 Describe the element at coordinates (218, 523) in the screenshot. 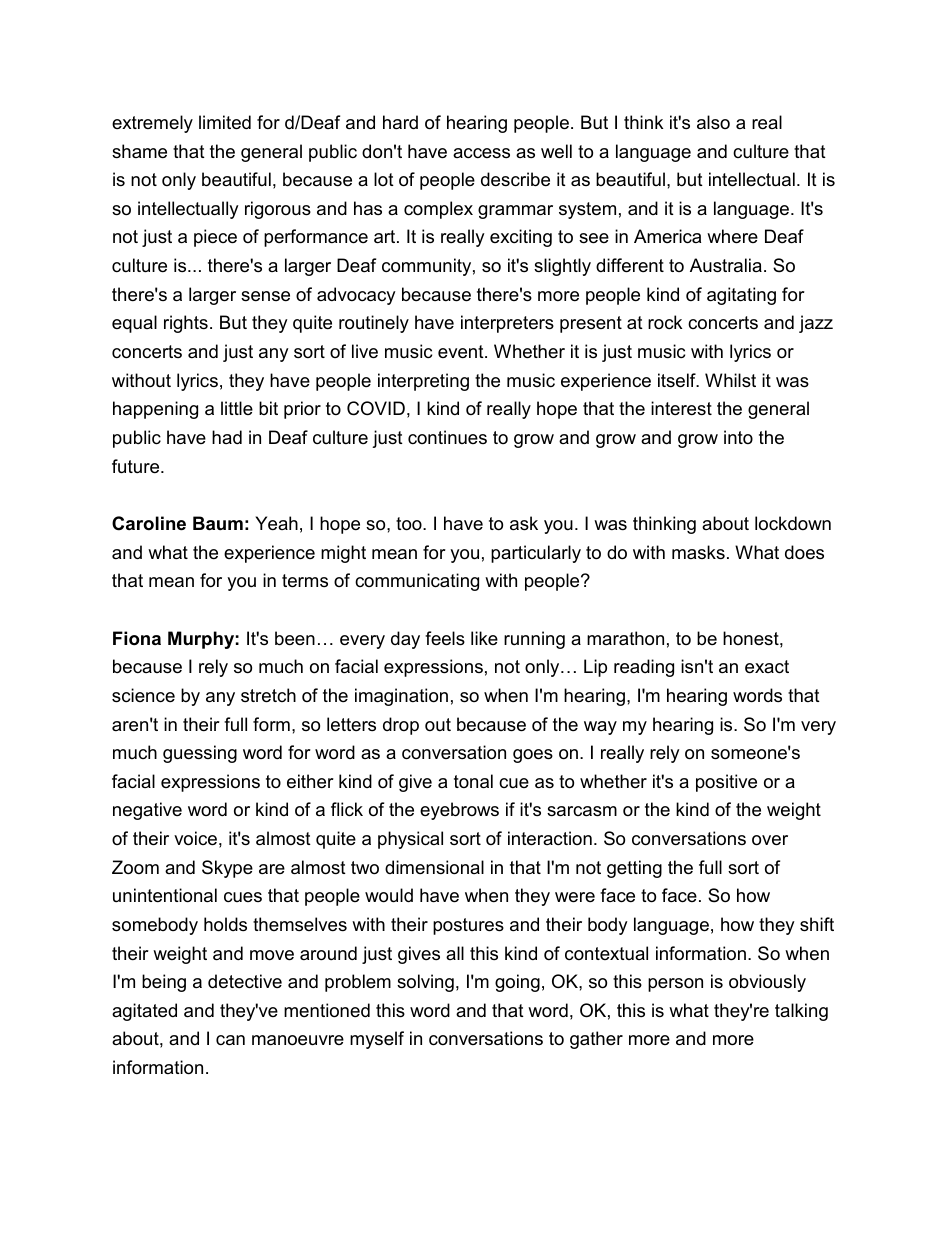

I see `Baum` at that location.
